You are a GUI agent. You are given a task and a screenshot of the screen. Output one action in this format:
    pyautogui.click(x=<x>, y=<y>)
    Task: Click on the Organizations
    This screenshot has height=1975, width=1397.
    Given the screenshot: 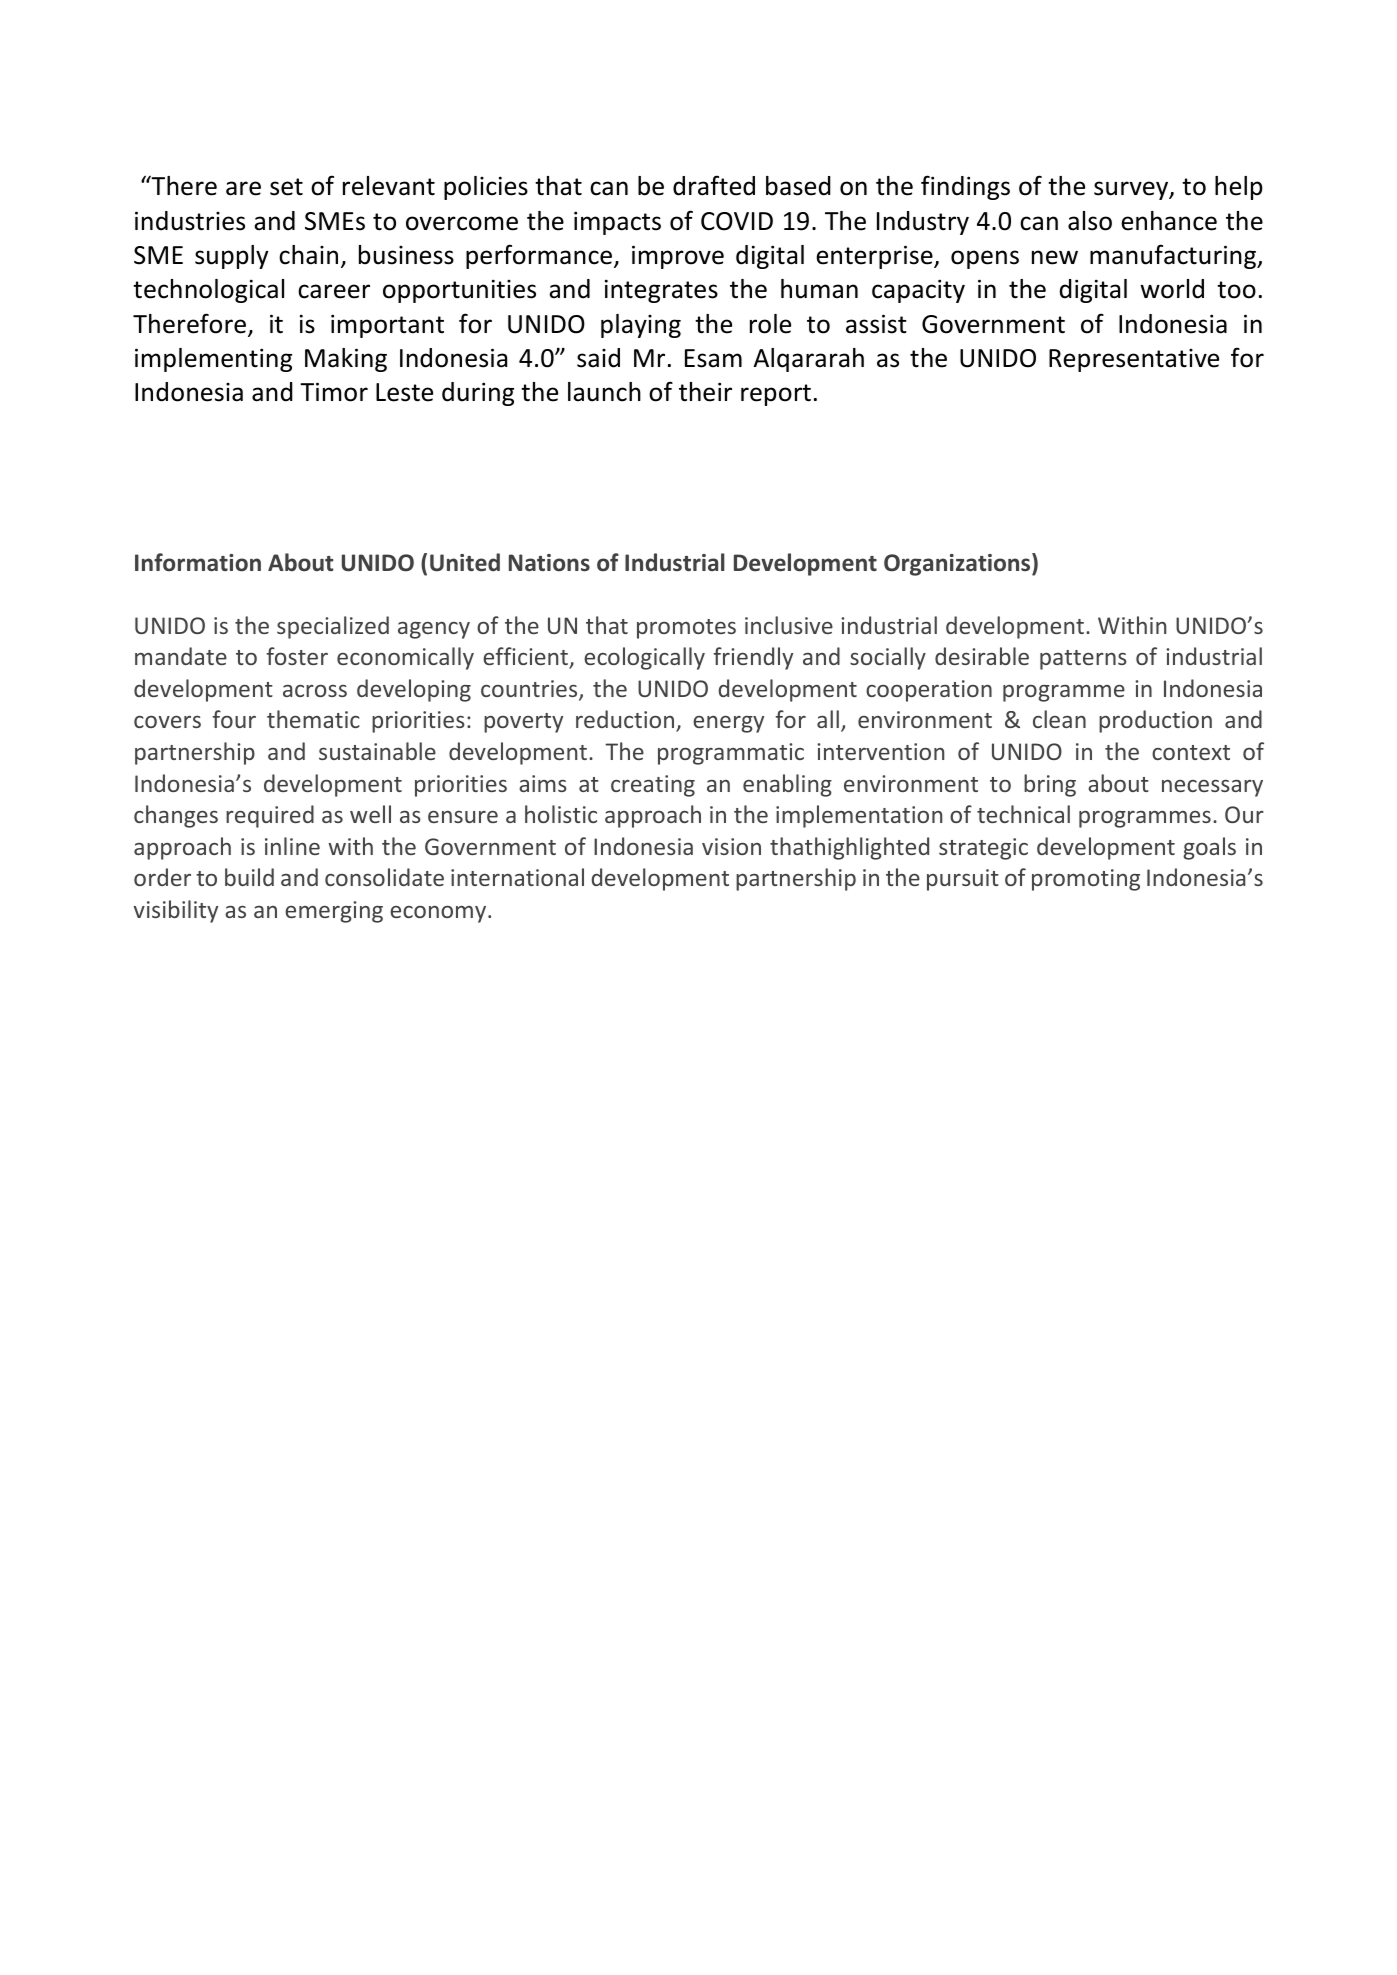 What is the action you would take?
    pyautogui.click(x=958, y=564)
